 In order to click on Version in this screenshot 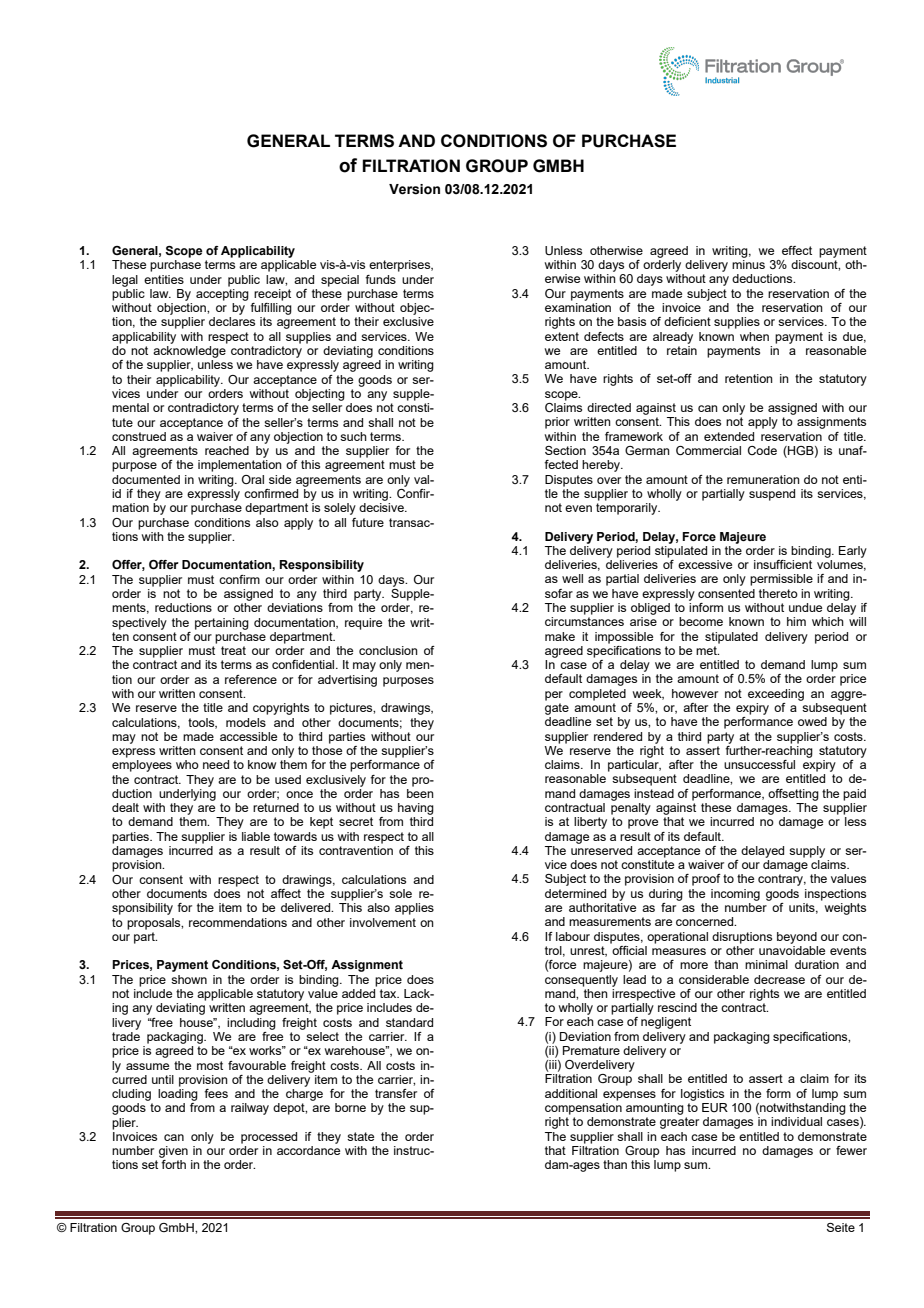, I will do `click(414, 189)`.
